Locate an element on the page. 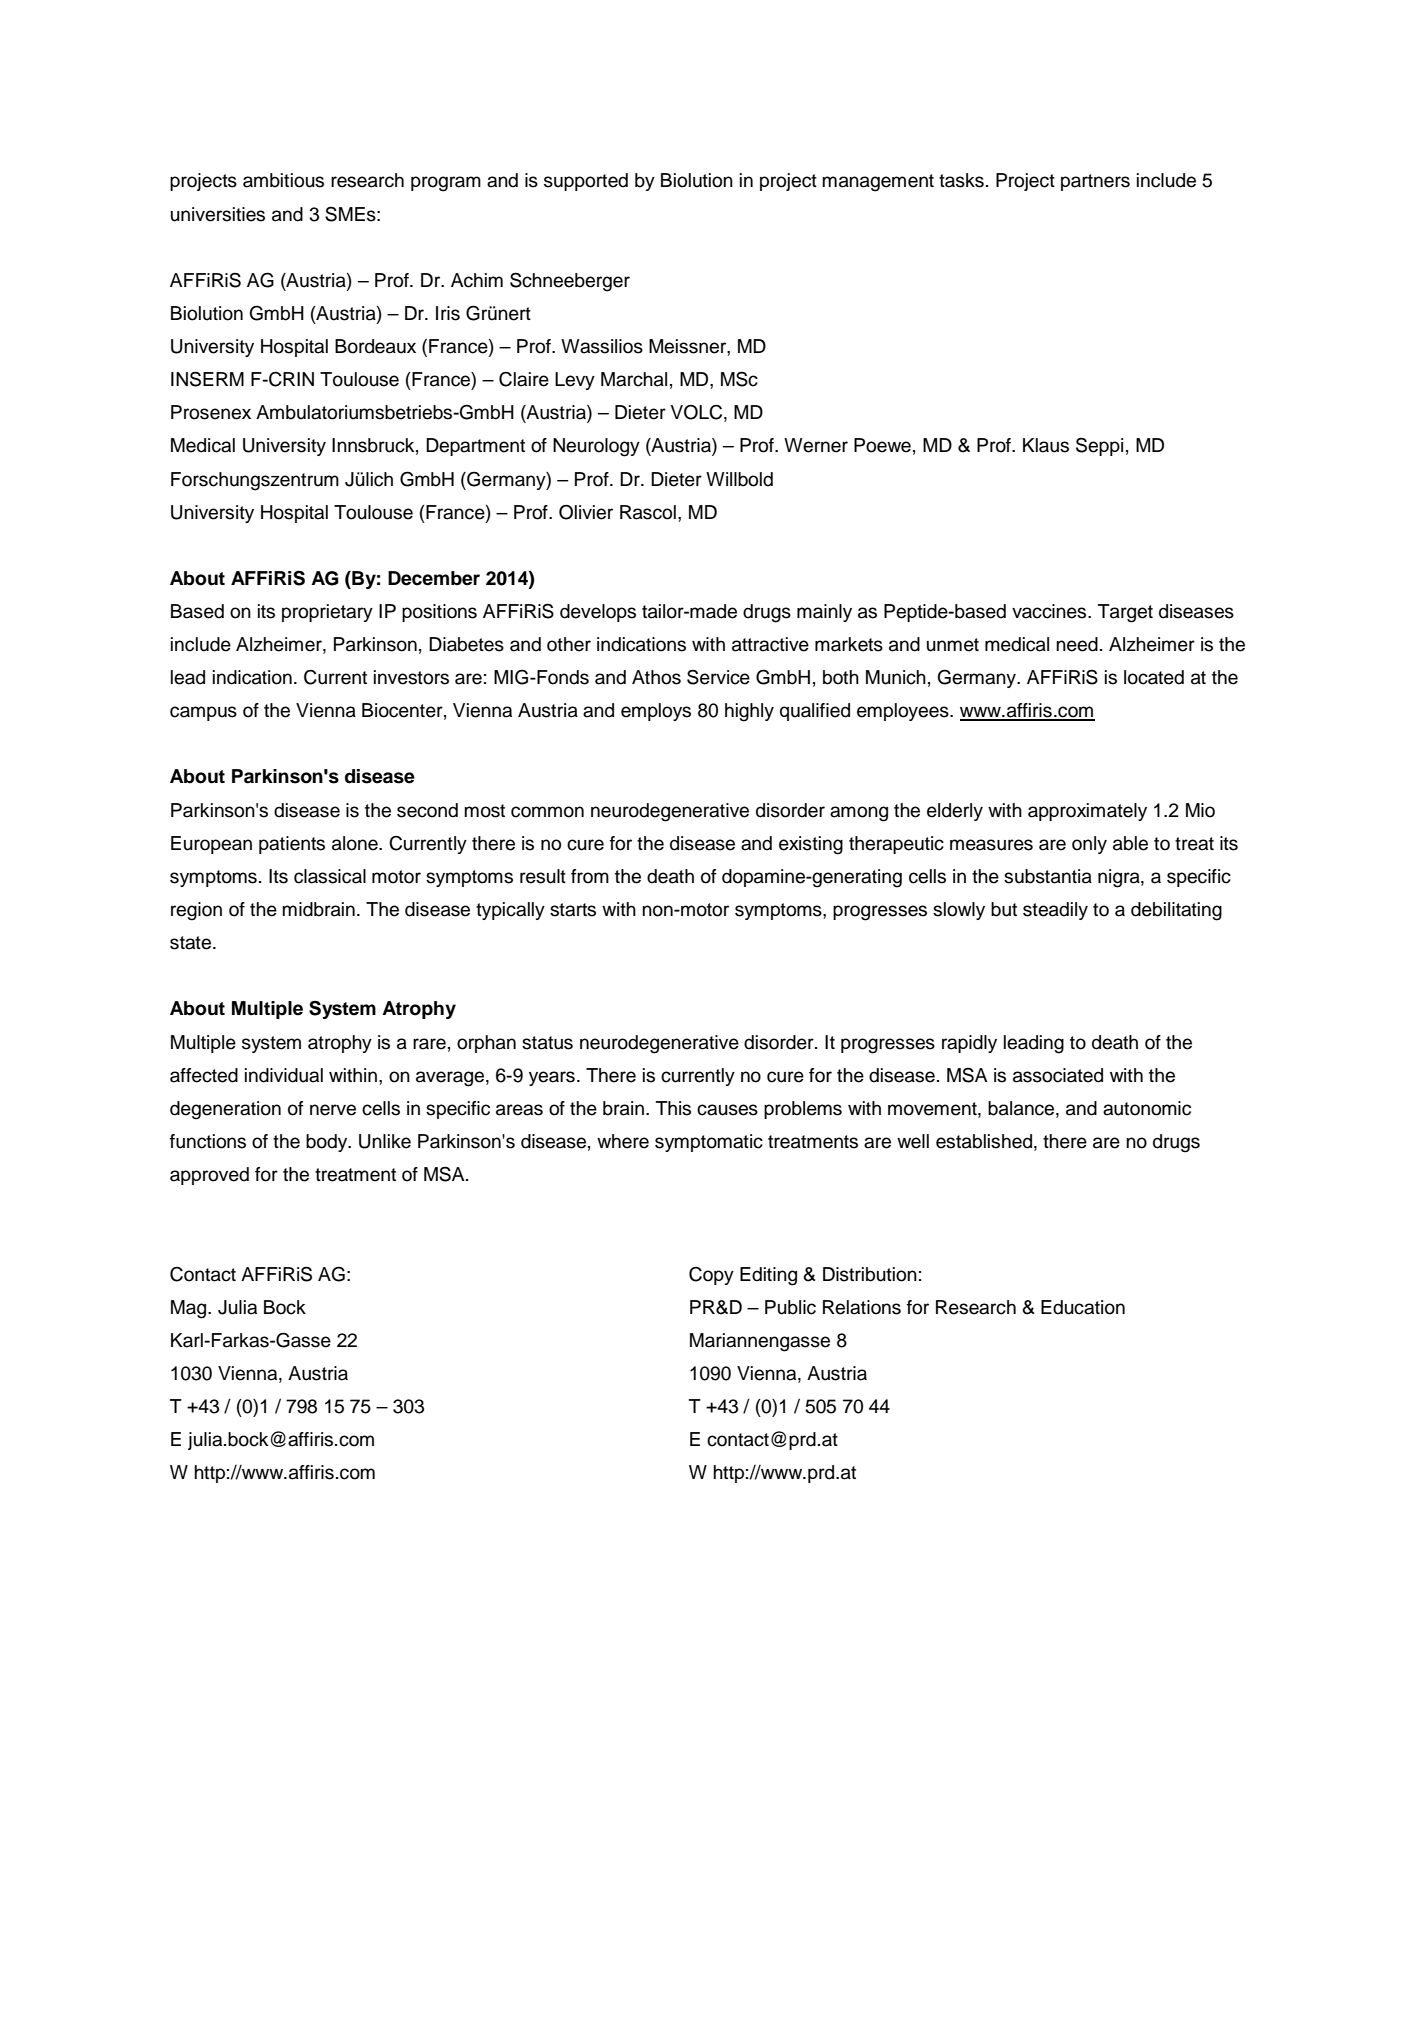  supported is located at coordinates (586, 182).
